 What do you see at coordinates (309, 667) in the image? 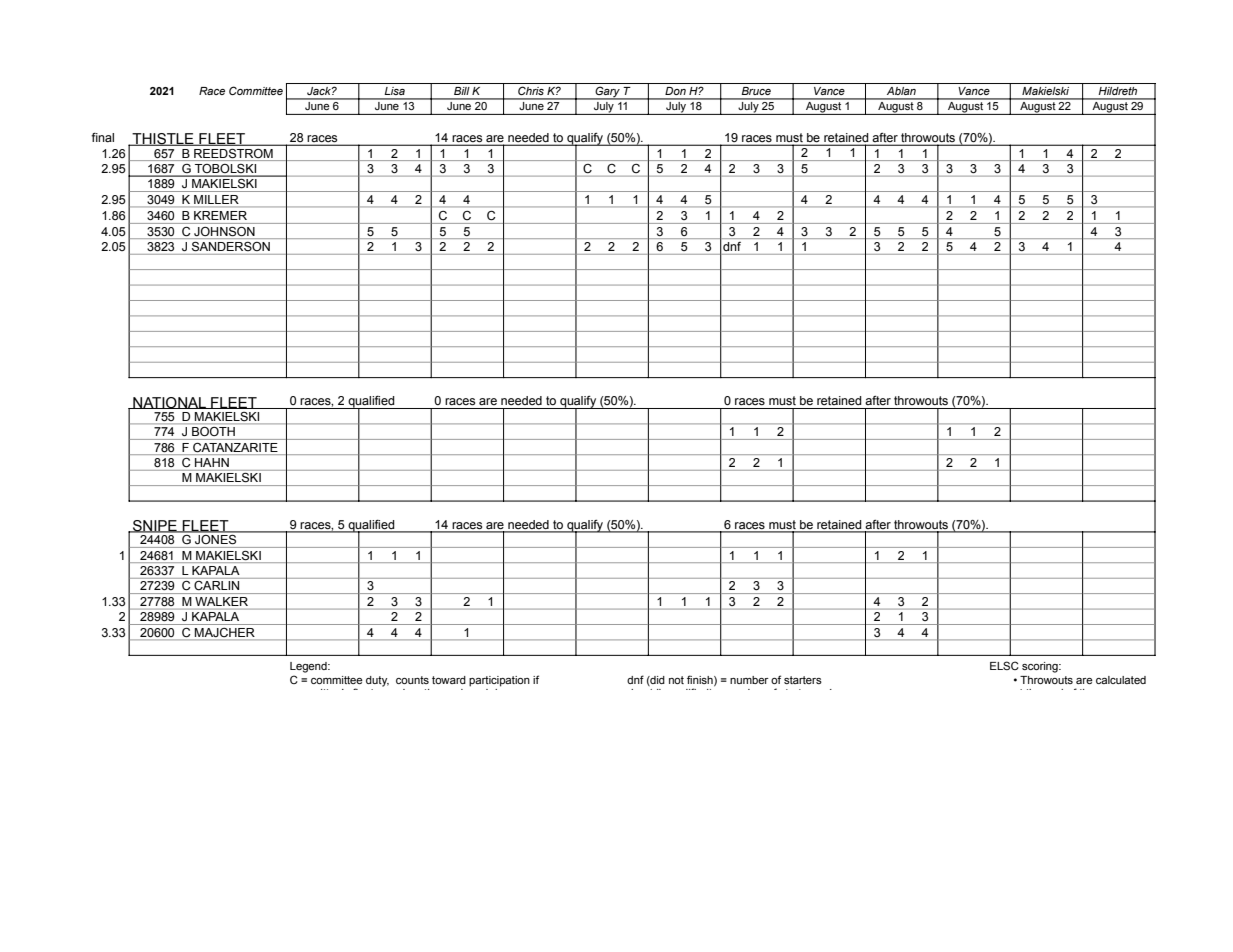
I see `Legend` at bounding box center [309, 667].
